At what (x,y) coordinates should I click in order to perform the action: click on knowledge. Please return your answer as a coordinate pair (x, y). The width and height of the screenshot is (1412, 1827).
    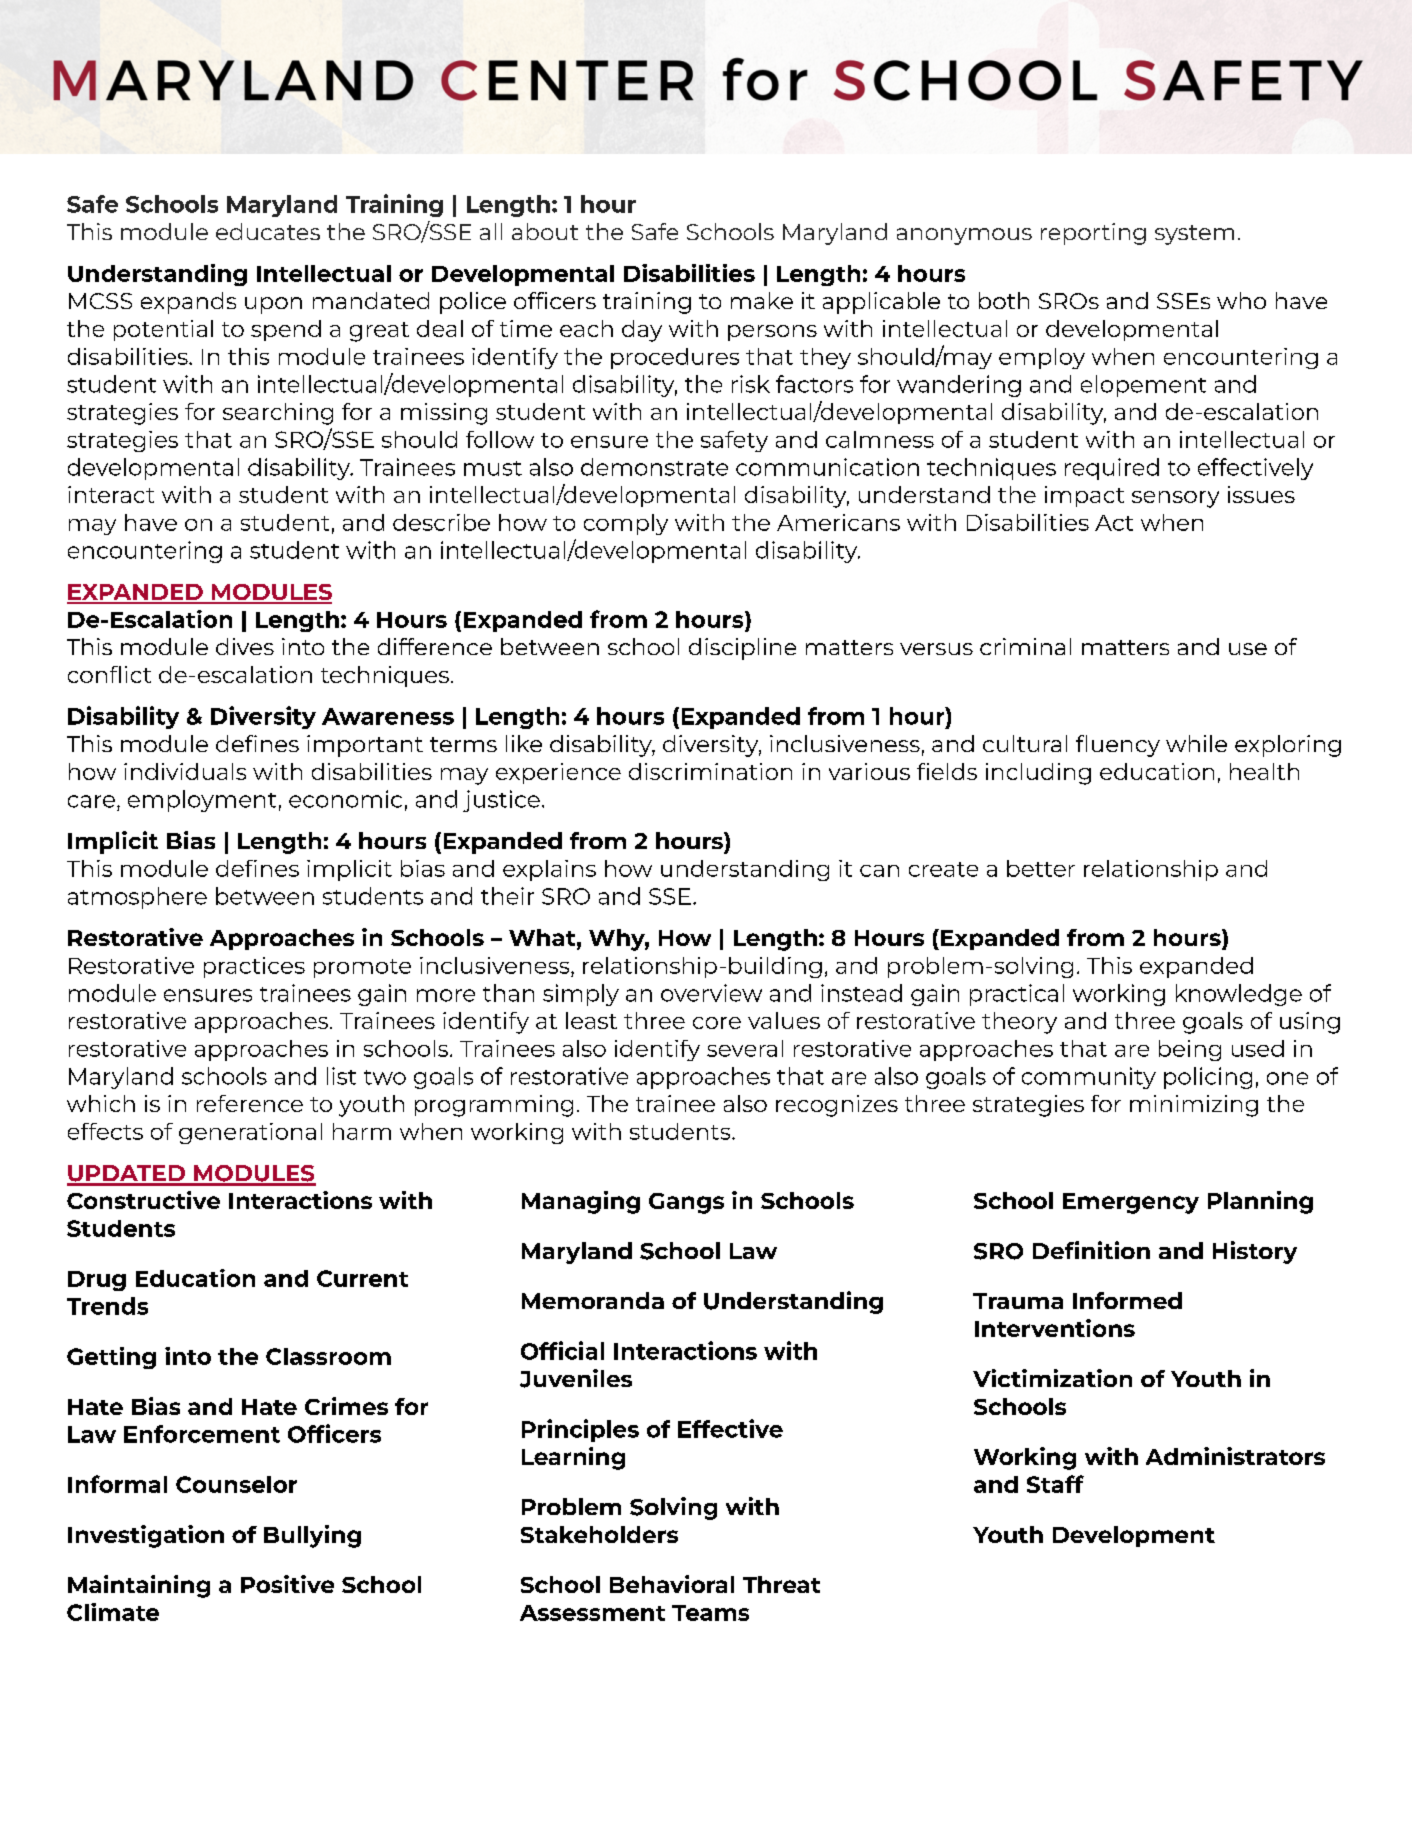
    Looking at the image, I should click on (1239, 995).
